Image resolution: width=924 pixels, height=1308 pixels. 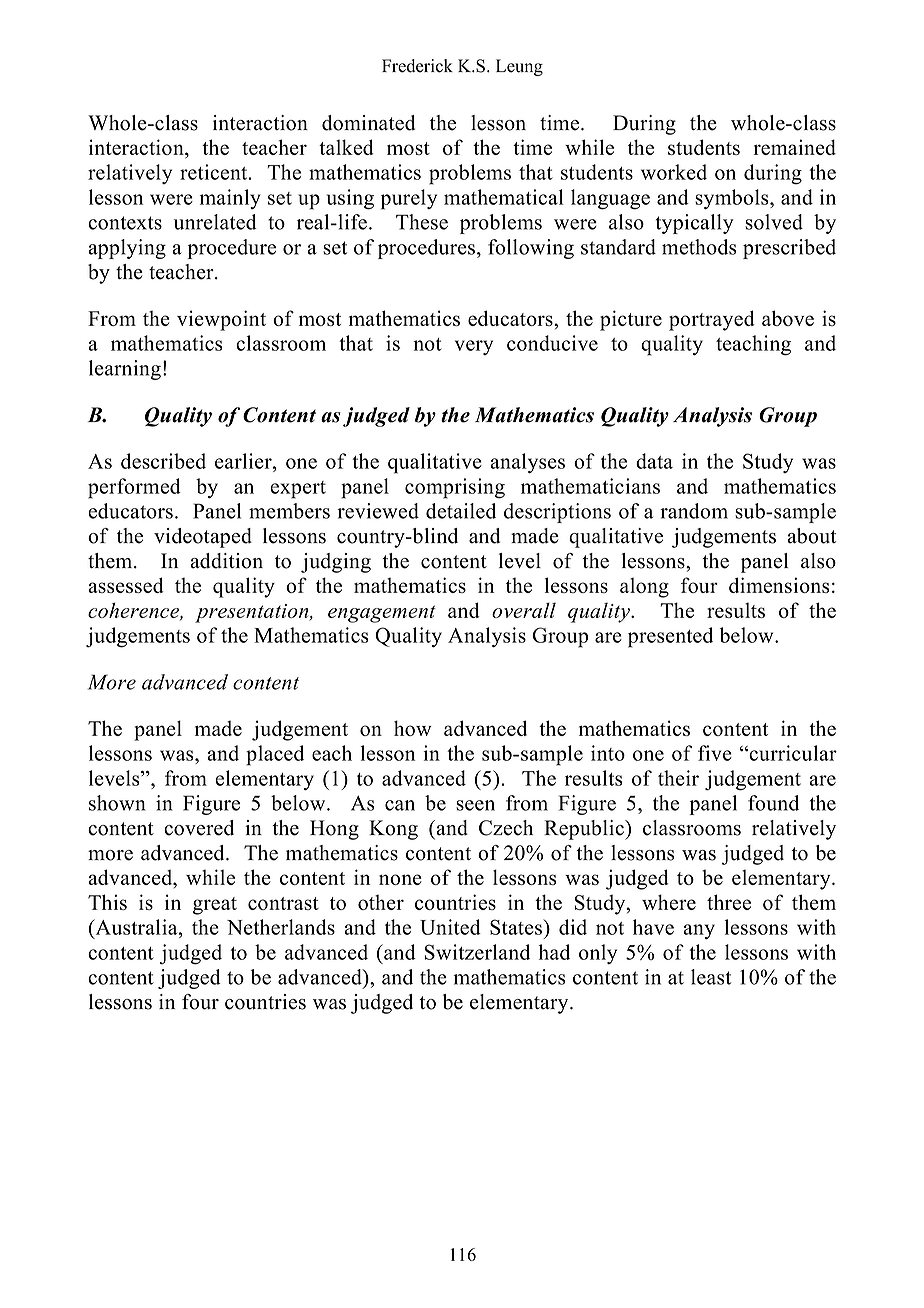 I want to click on seen, so click(x=475, y=805).
